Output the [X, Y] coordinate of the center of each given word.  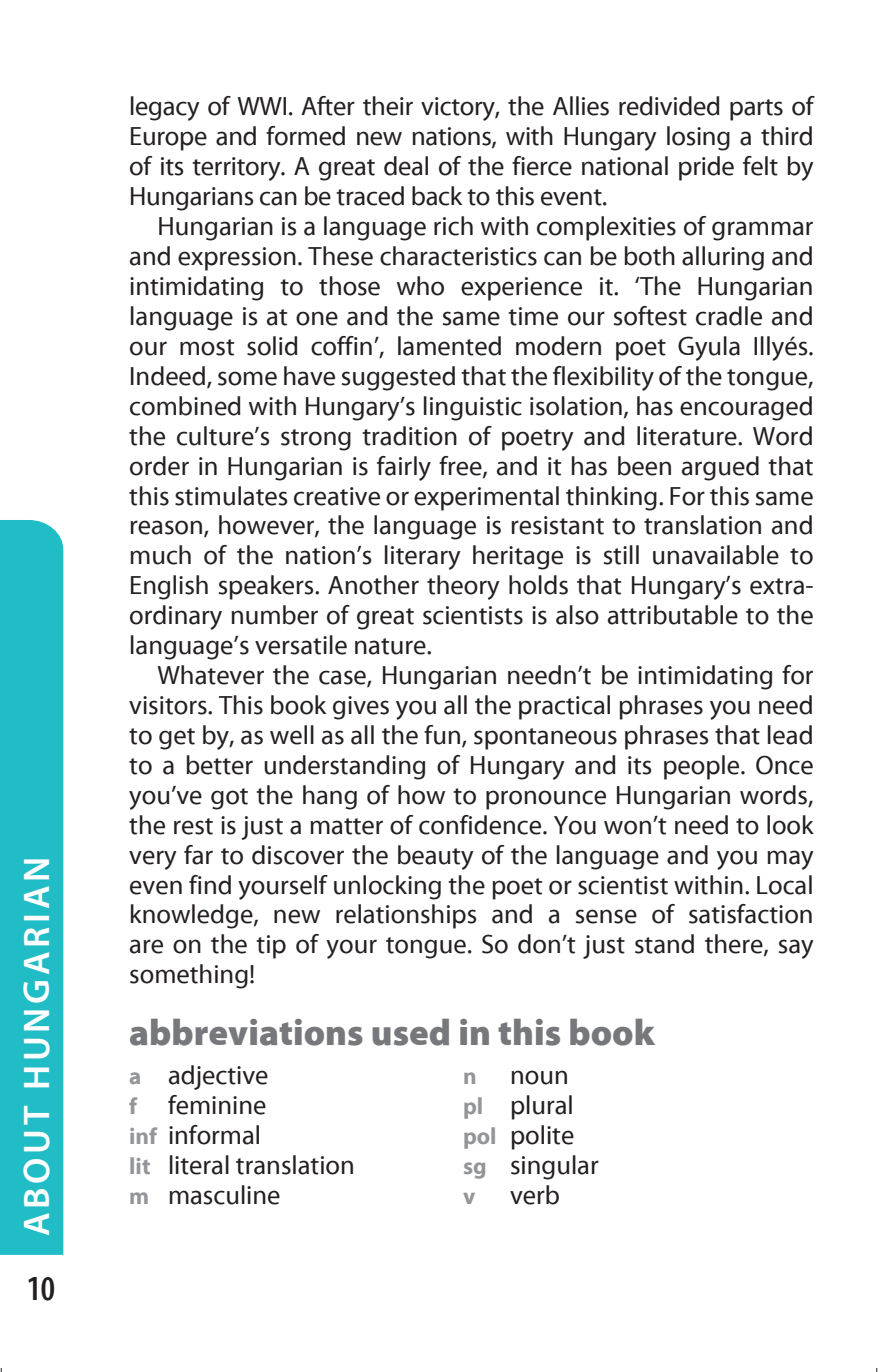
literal [199, 1165]
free [461, 466]
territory [237, 169]
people [703, 767]
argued [720, 468]
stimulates [231, 496]
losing [698, 138]
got [229, 799]
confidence [481, 825]
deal [406, 166]
